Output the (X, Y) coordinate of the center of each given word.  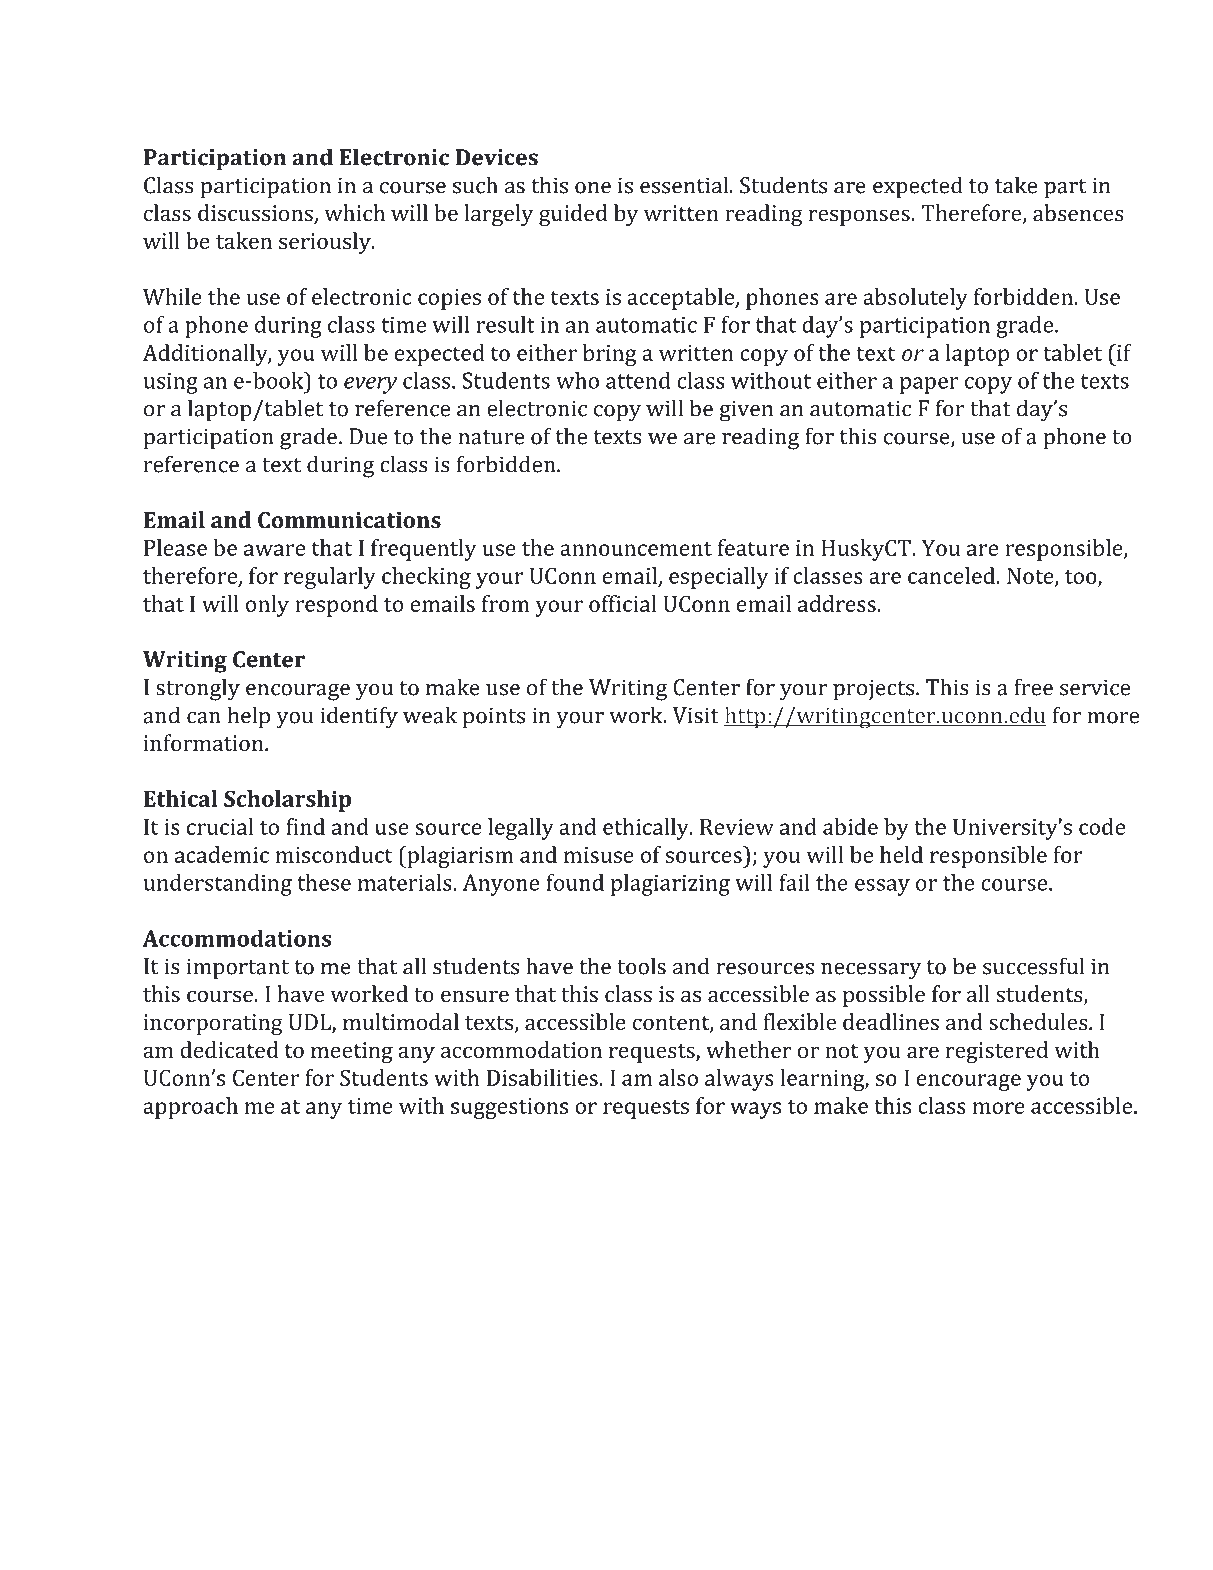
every (370, 385)
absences (1078, 212)
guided (573, 215)
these (324, 882)
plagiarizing (670, 885)
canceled (951, 575)
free (1034, 687)
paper (929, 385)
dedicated (229, 1049)
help (249, 717)
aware (274, 550)
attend (638, 380)
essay (882, 887)
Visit (696, 715)
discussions (256, 214)
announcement (636, 548)
